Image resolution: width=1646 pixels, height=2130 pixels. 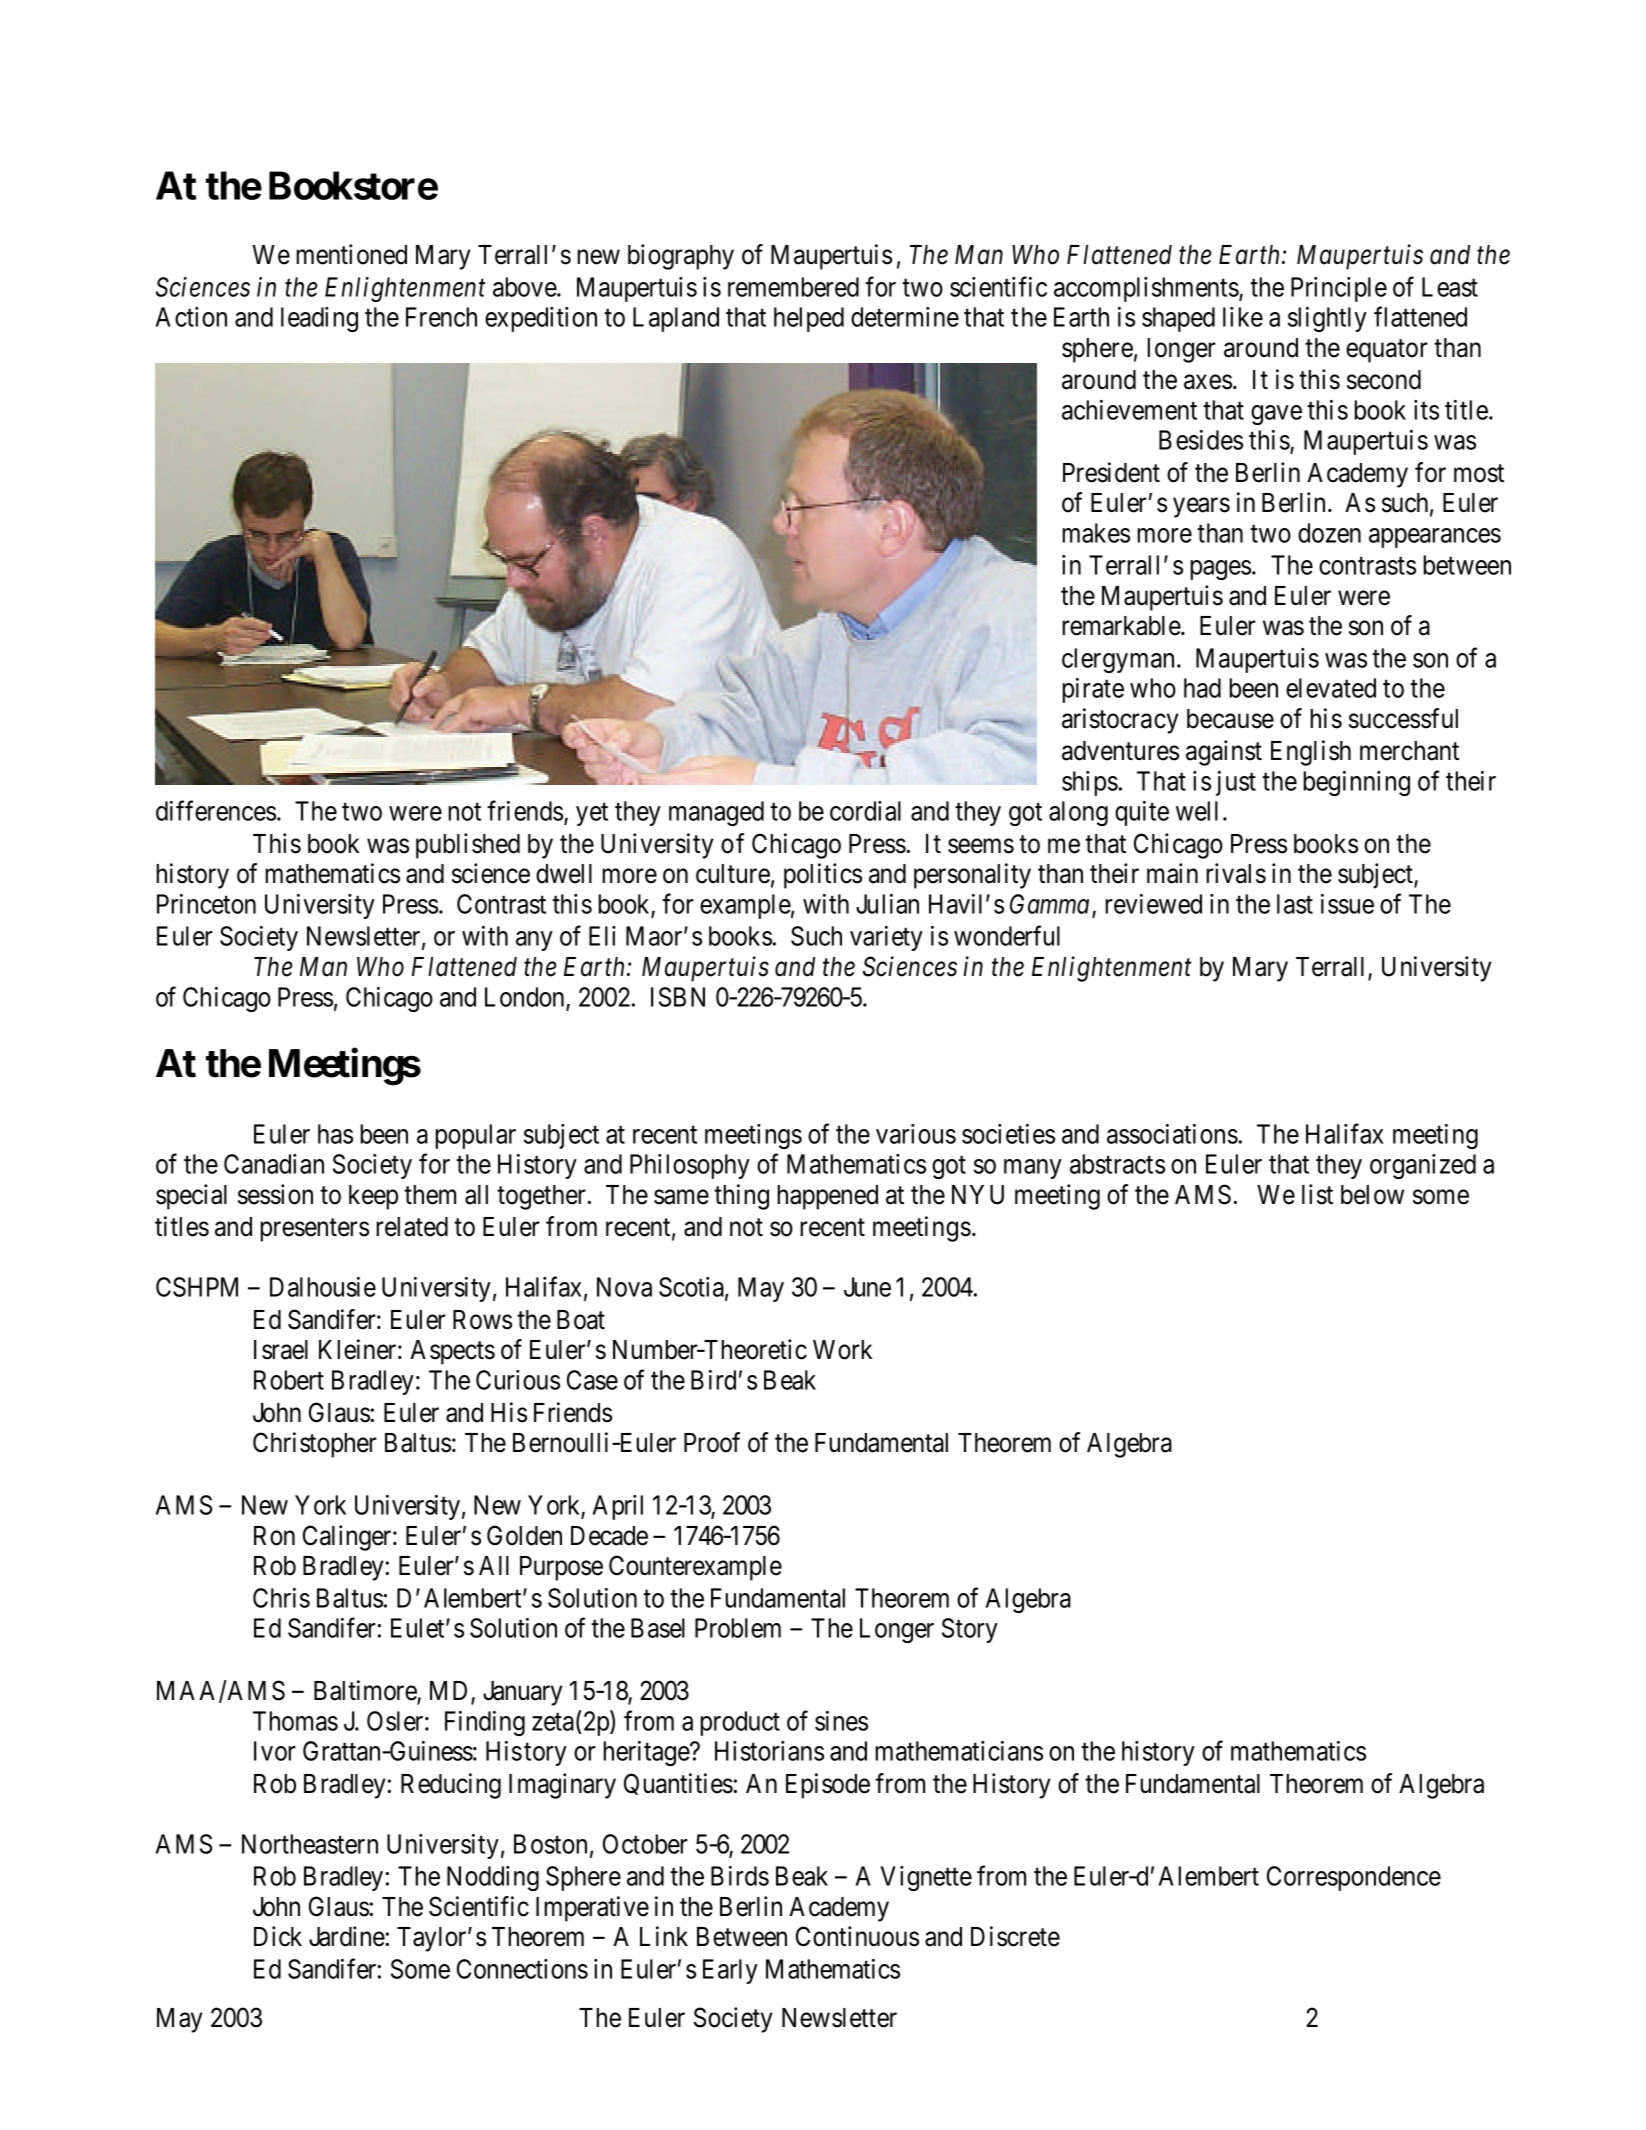 What do you see at coordinates (319, 319) in the page?
I see `leading` at bounding box center [319, 319].
